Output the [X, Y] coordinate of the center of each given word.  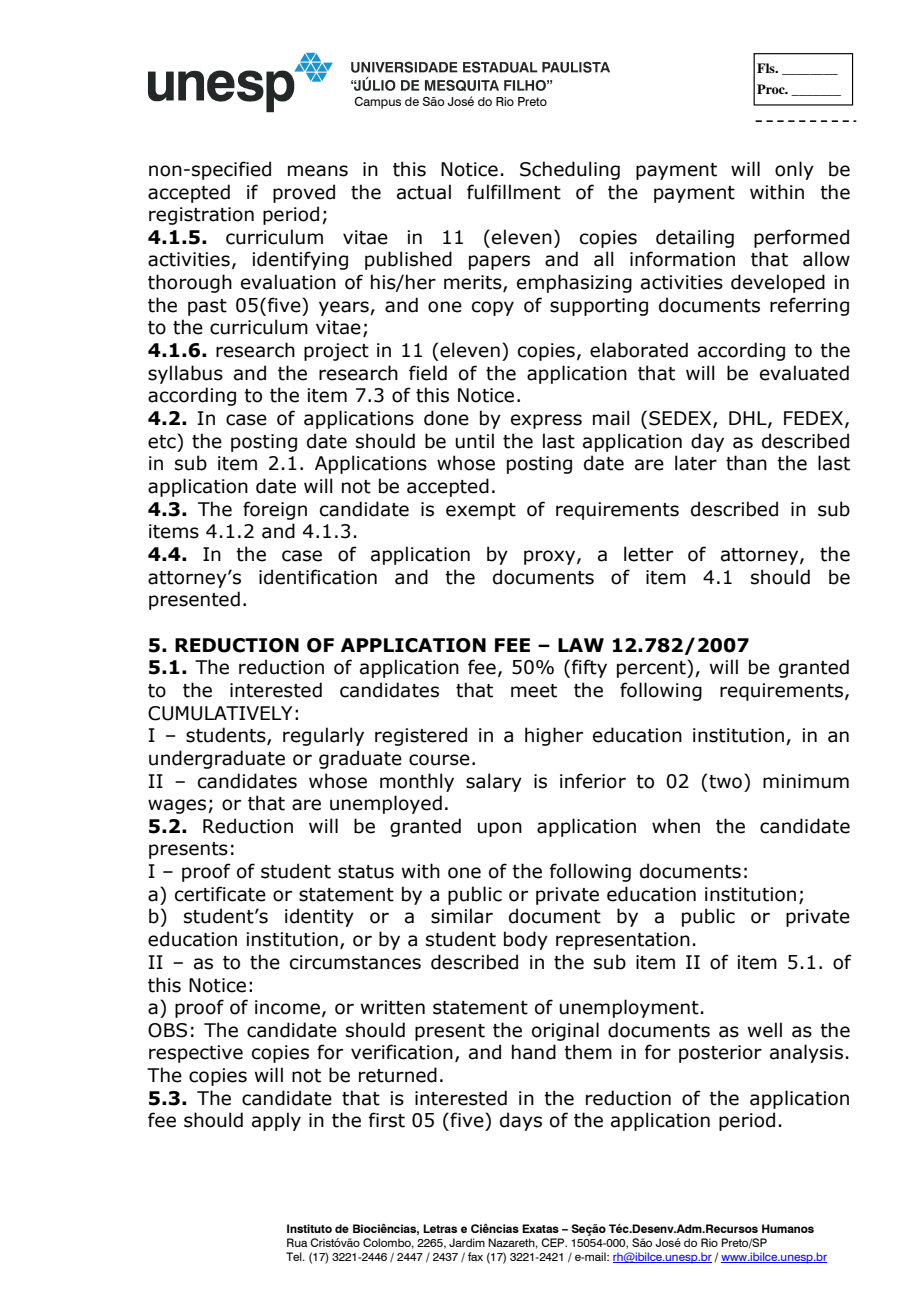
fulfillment [514, 192]
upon [500, 829]
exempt [481, 511]
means [318, 171]
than [746, 463]
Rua [297, 1242]
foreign [275, 510]
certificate [220, 894]
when [676, 826]
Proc [772, 89]
